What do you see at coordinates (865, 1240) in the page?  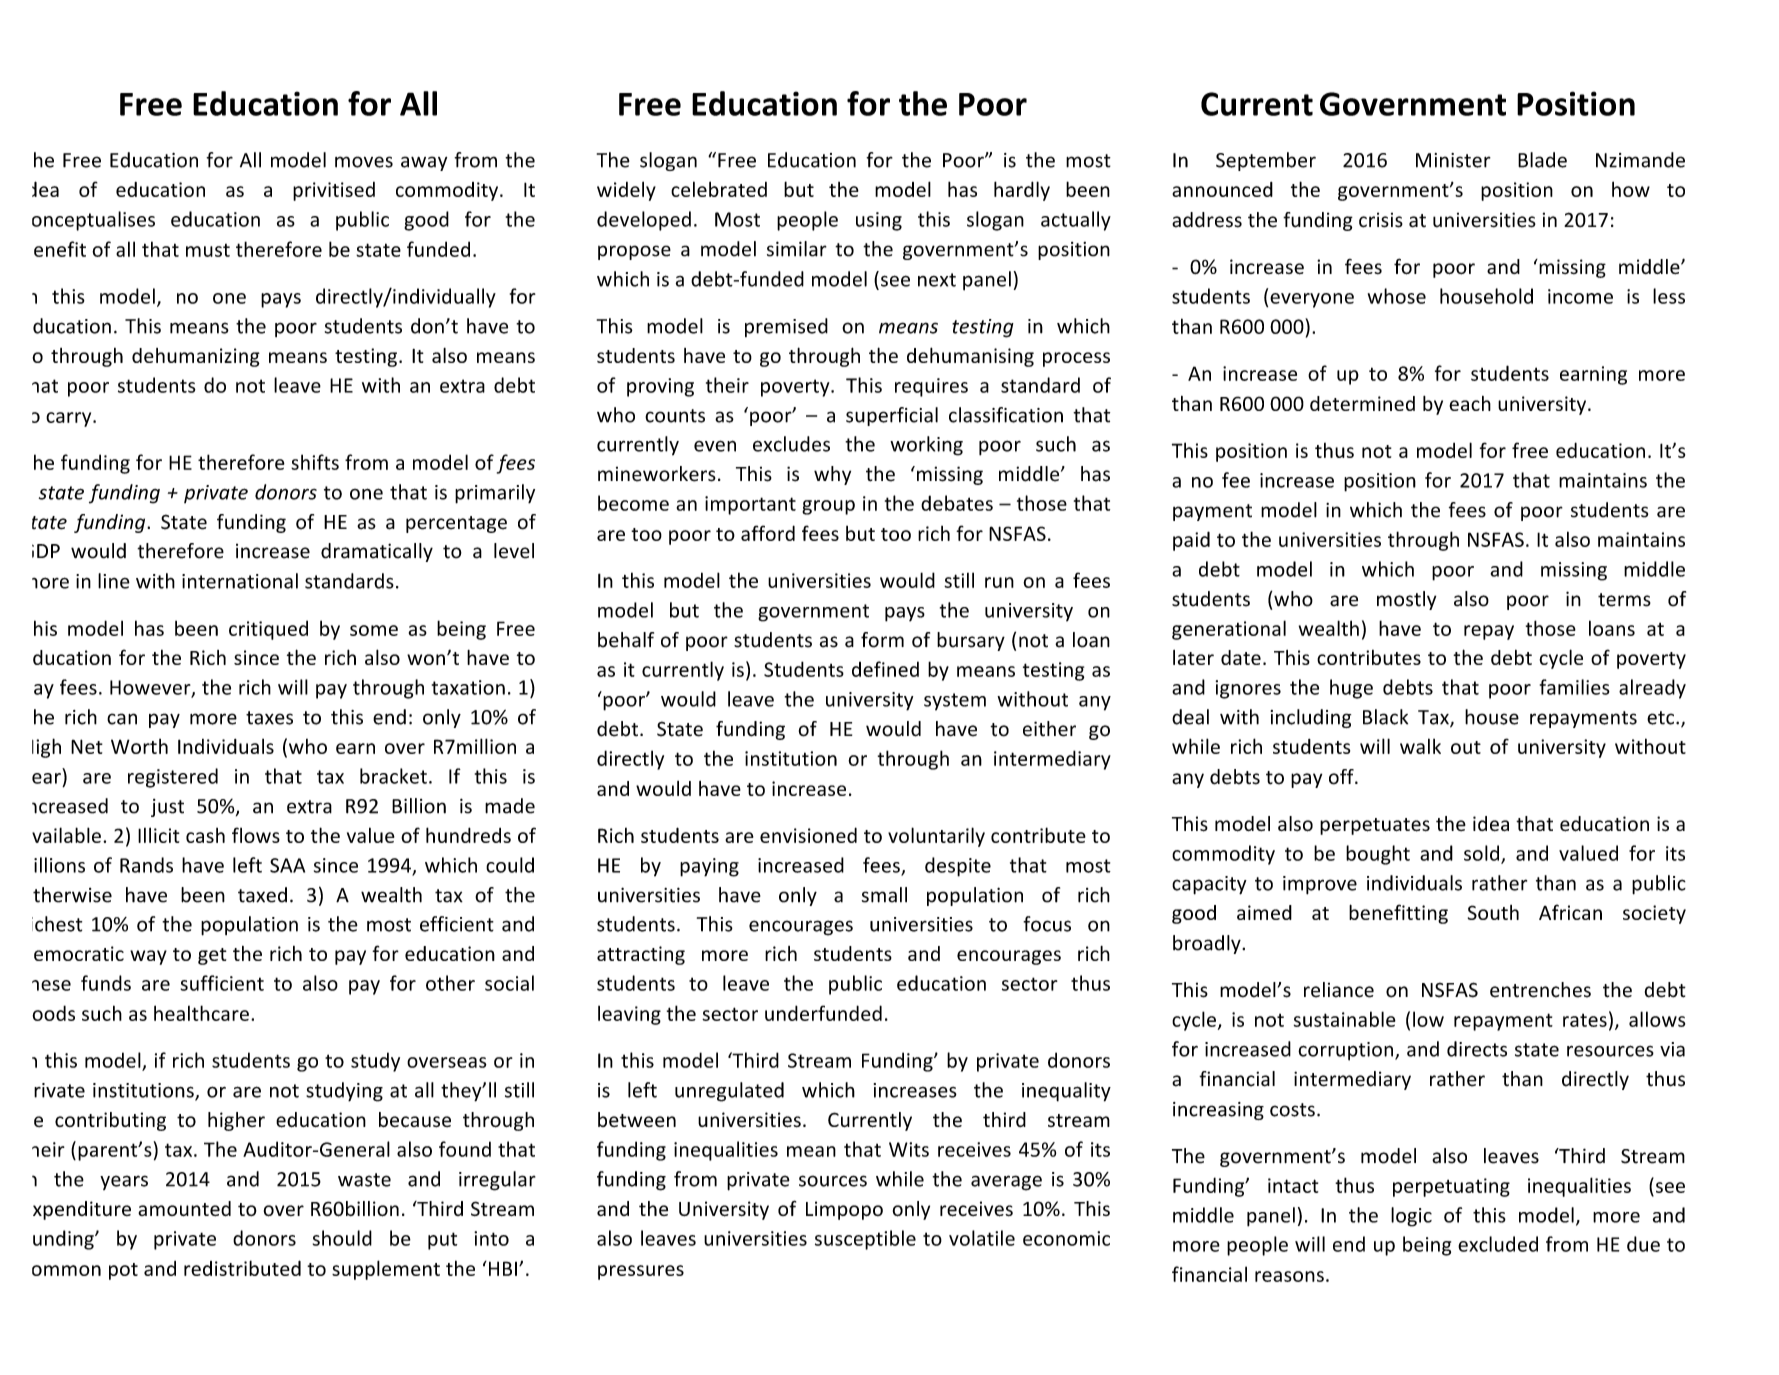 I see `susceptible` at bounding box center [865, 1240].
